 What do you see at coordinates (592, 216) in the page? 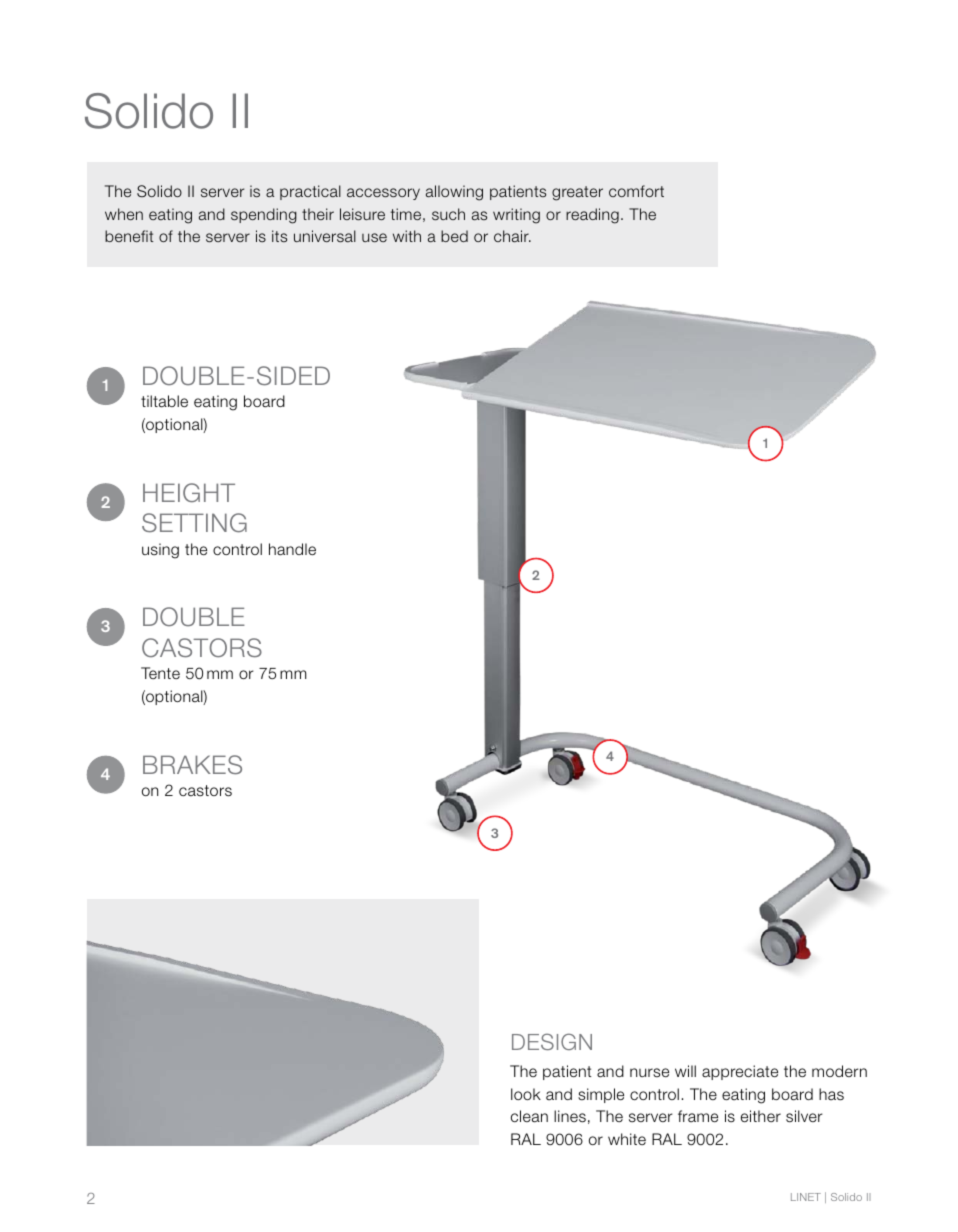
I see `reading` at bounding box center [592, 216].
